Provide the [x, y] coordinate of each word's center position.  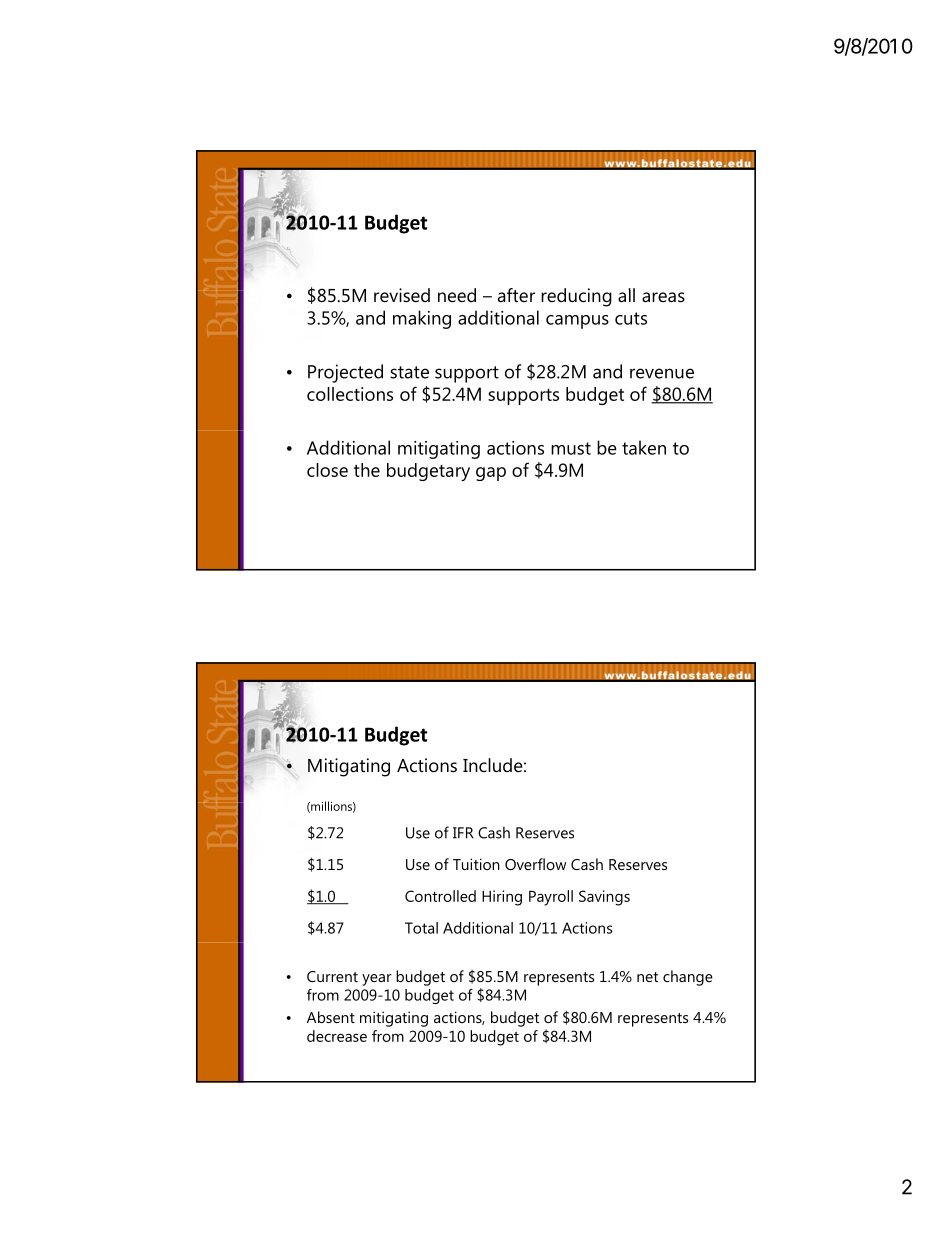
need [457, 295]
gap [491, 474]
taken [644, 447]
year [377, 980]
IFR [463, 833]
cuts [631, 318]
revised [402, 295]
